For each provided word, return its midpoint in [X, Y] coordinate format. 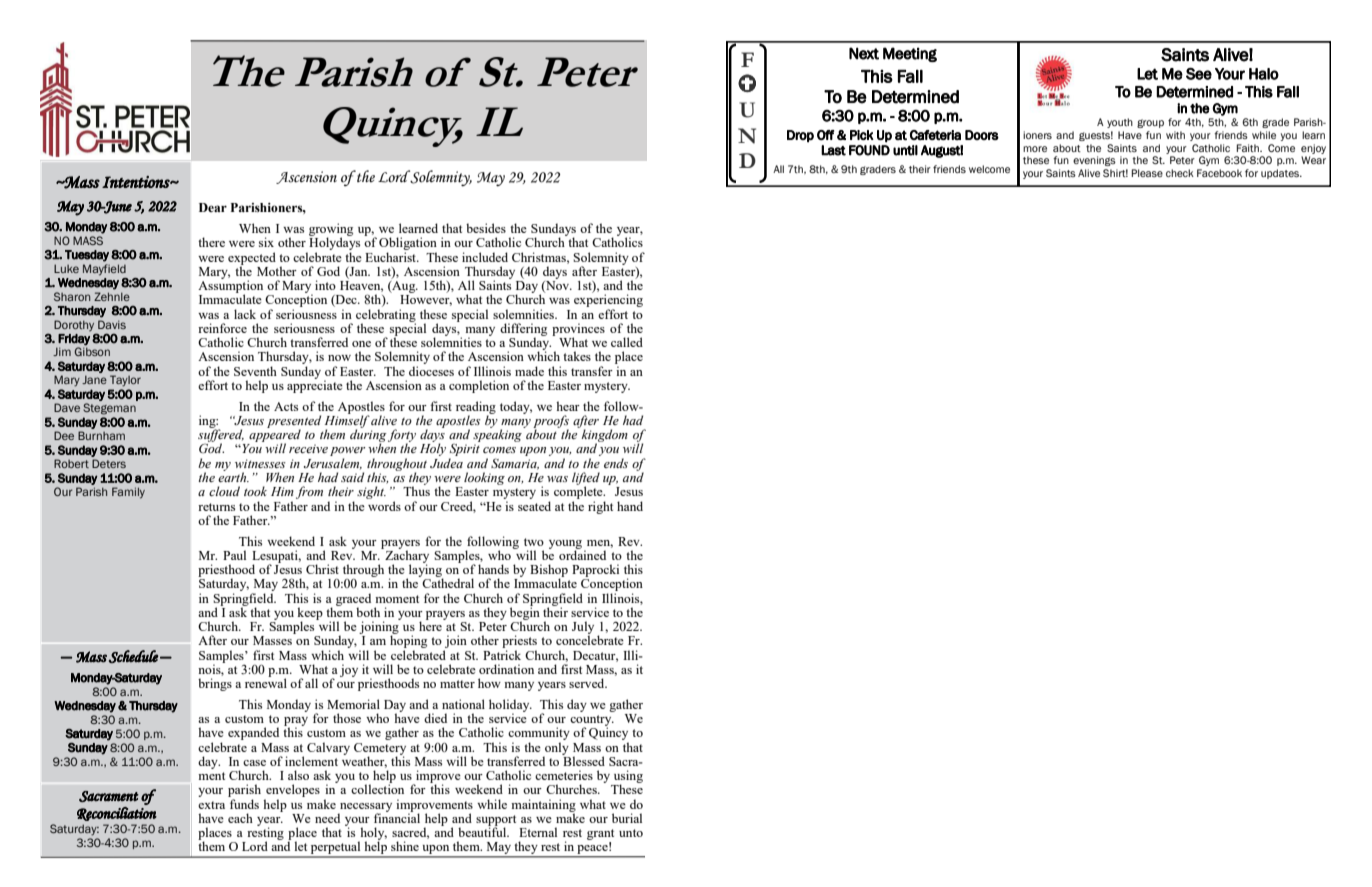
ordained [582, 554]
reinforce [222, 328]
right [600, 507]
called [627, 342]
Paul [234, 555]
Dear [213, 207]
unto [631, 833]
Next [864, 53]
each [240, 818]
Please [1147, 173]
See [1199, 74]
